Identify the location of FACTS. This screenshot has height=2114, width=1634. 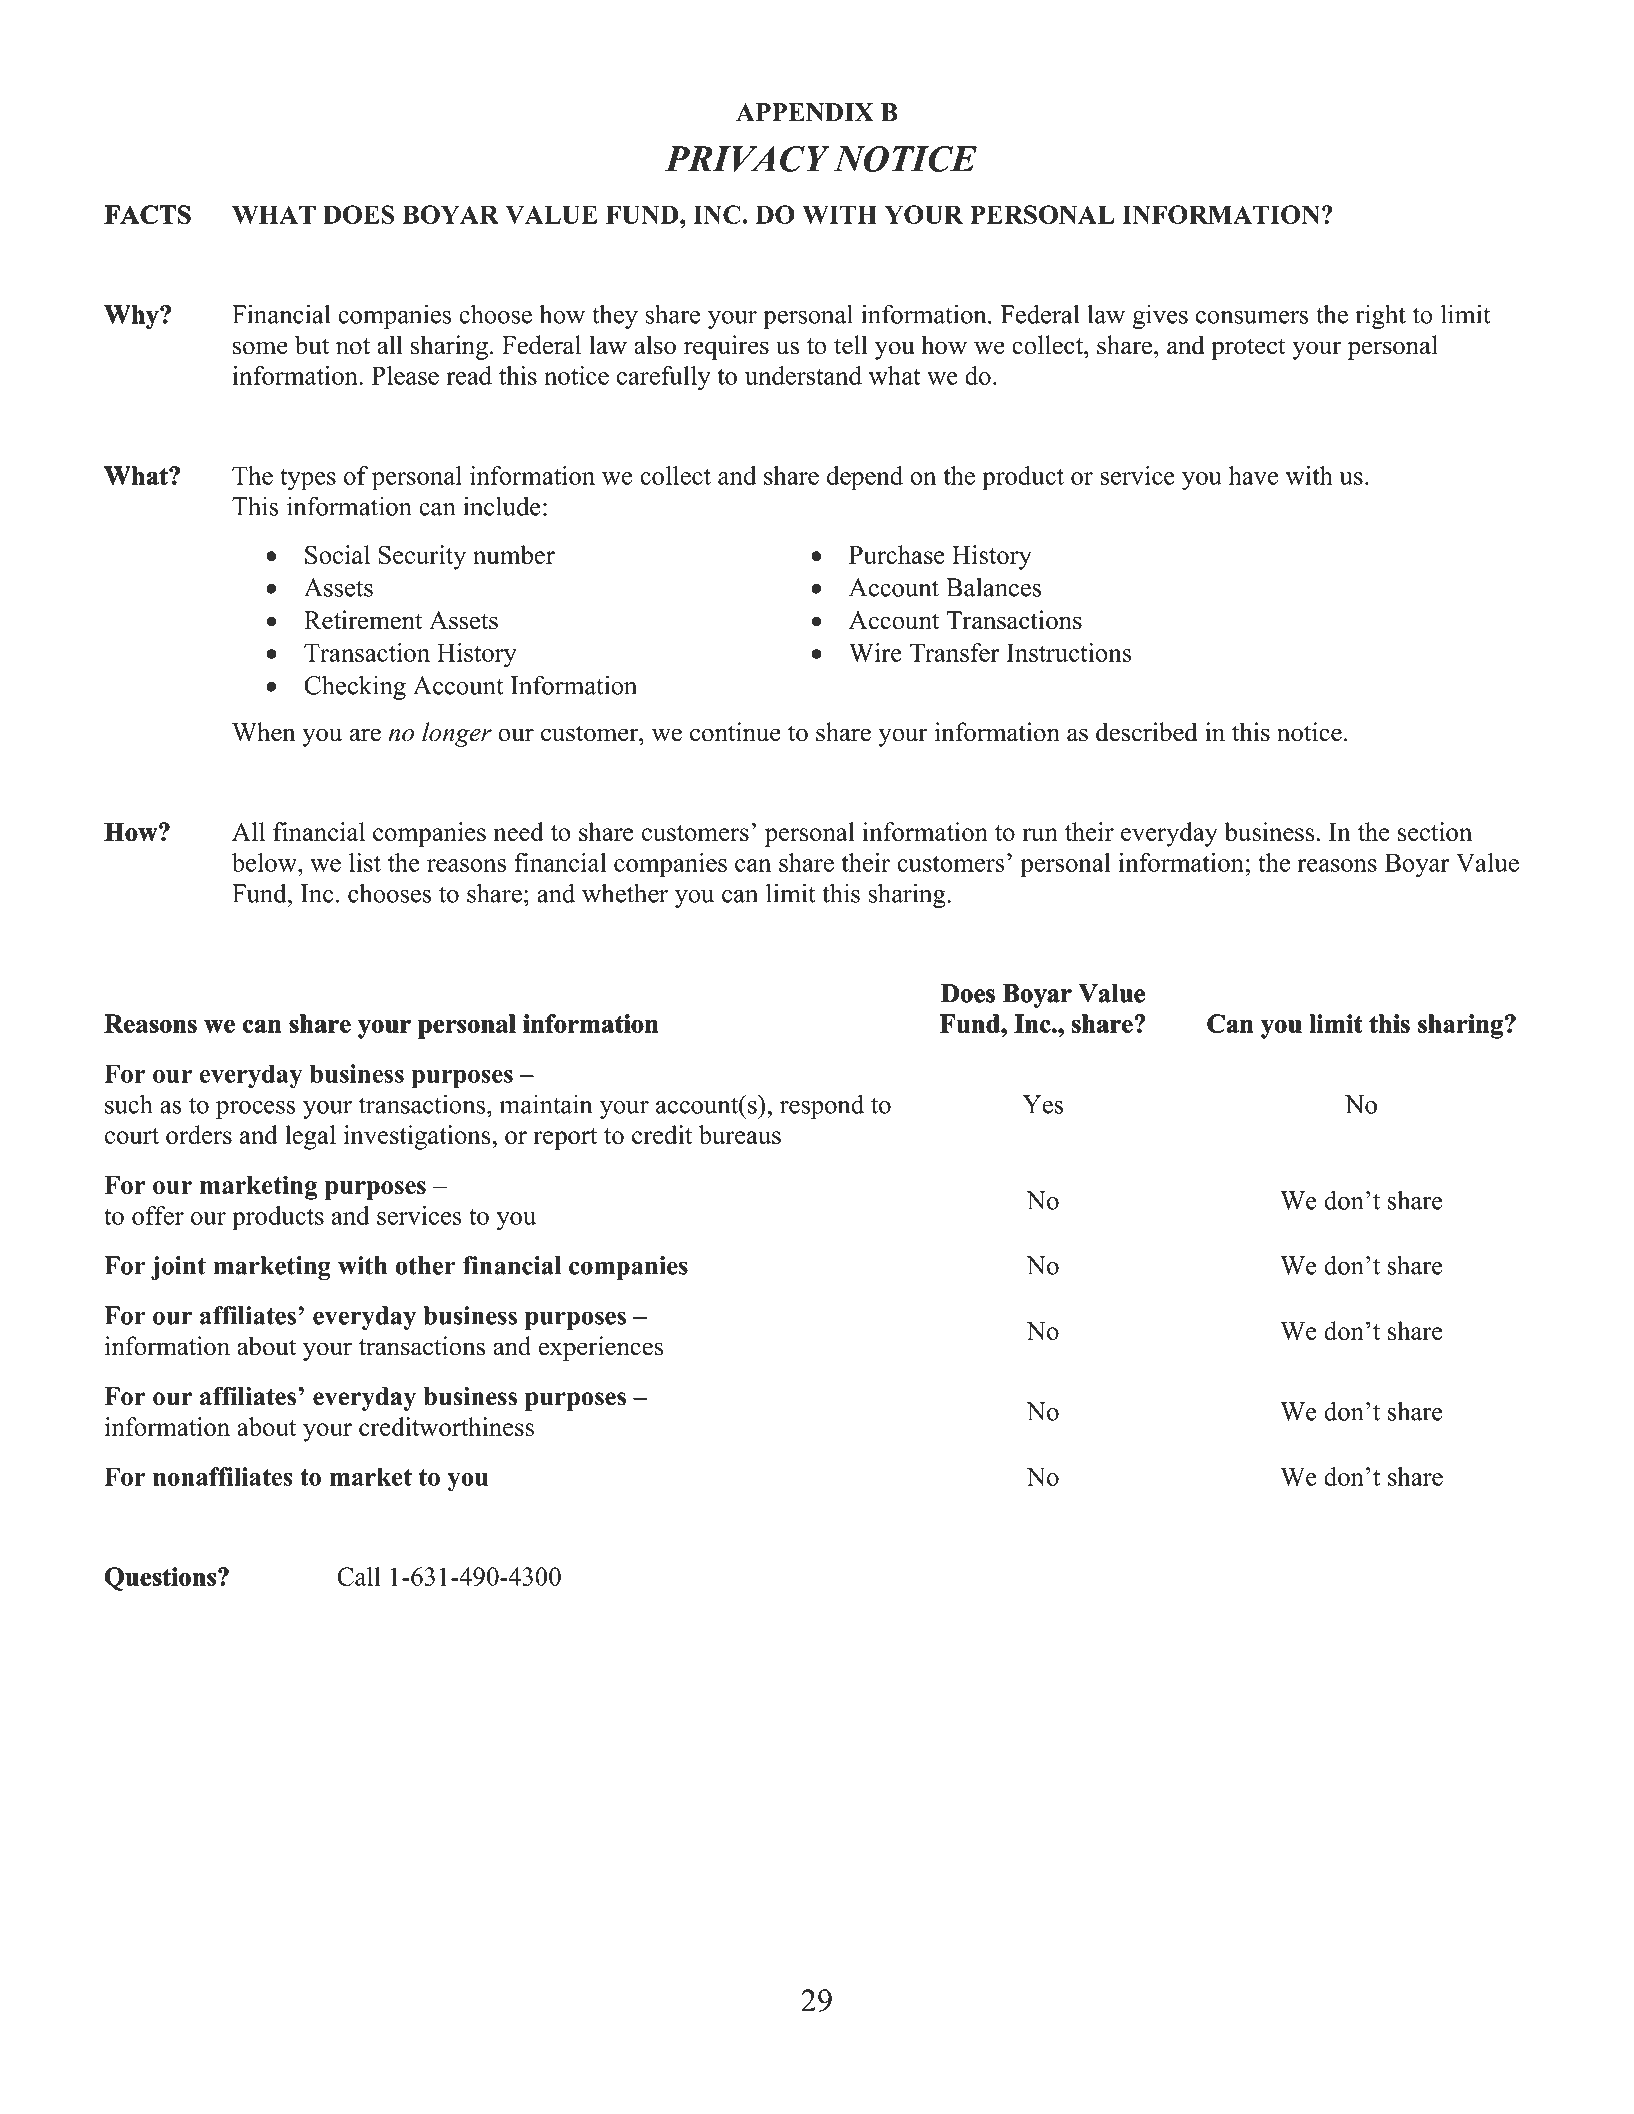
(148, 214).
